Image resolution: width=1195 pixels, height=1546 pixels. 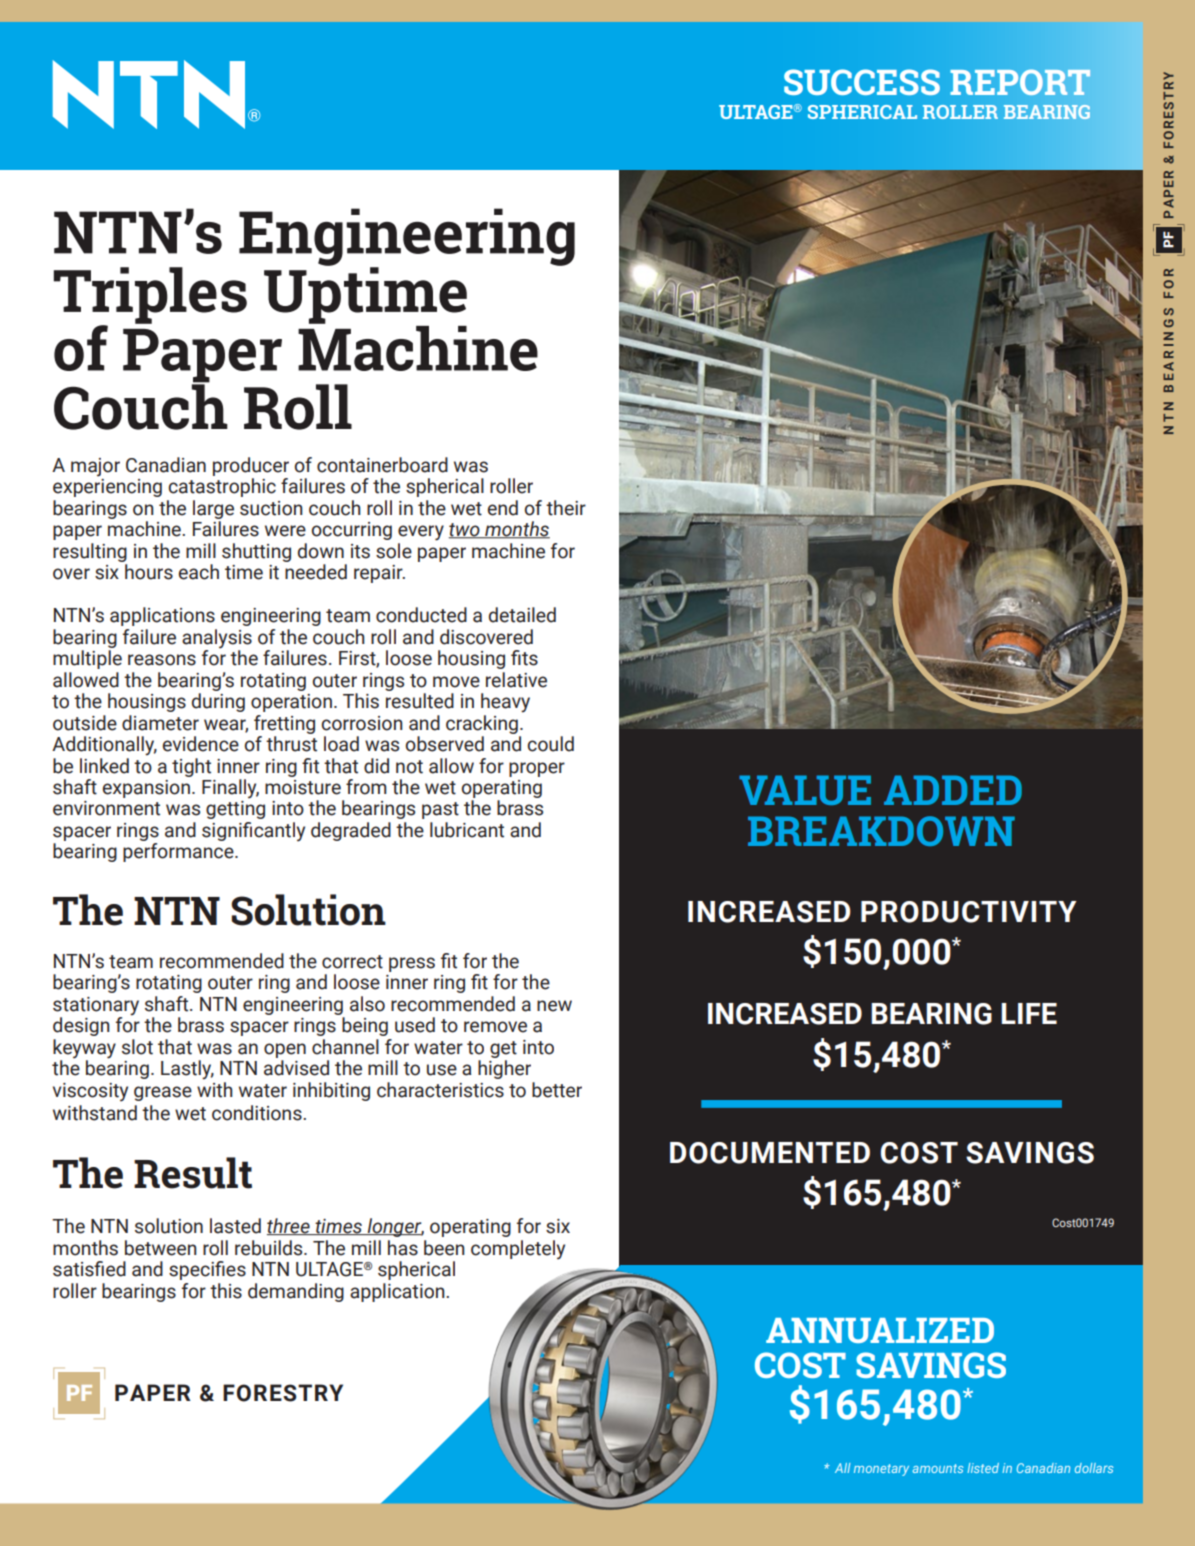 What do you see at coordinates (191, 767) in the screenshot?
I see `tight` at bounding box center [191, 767].
